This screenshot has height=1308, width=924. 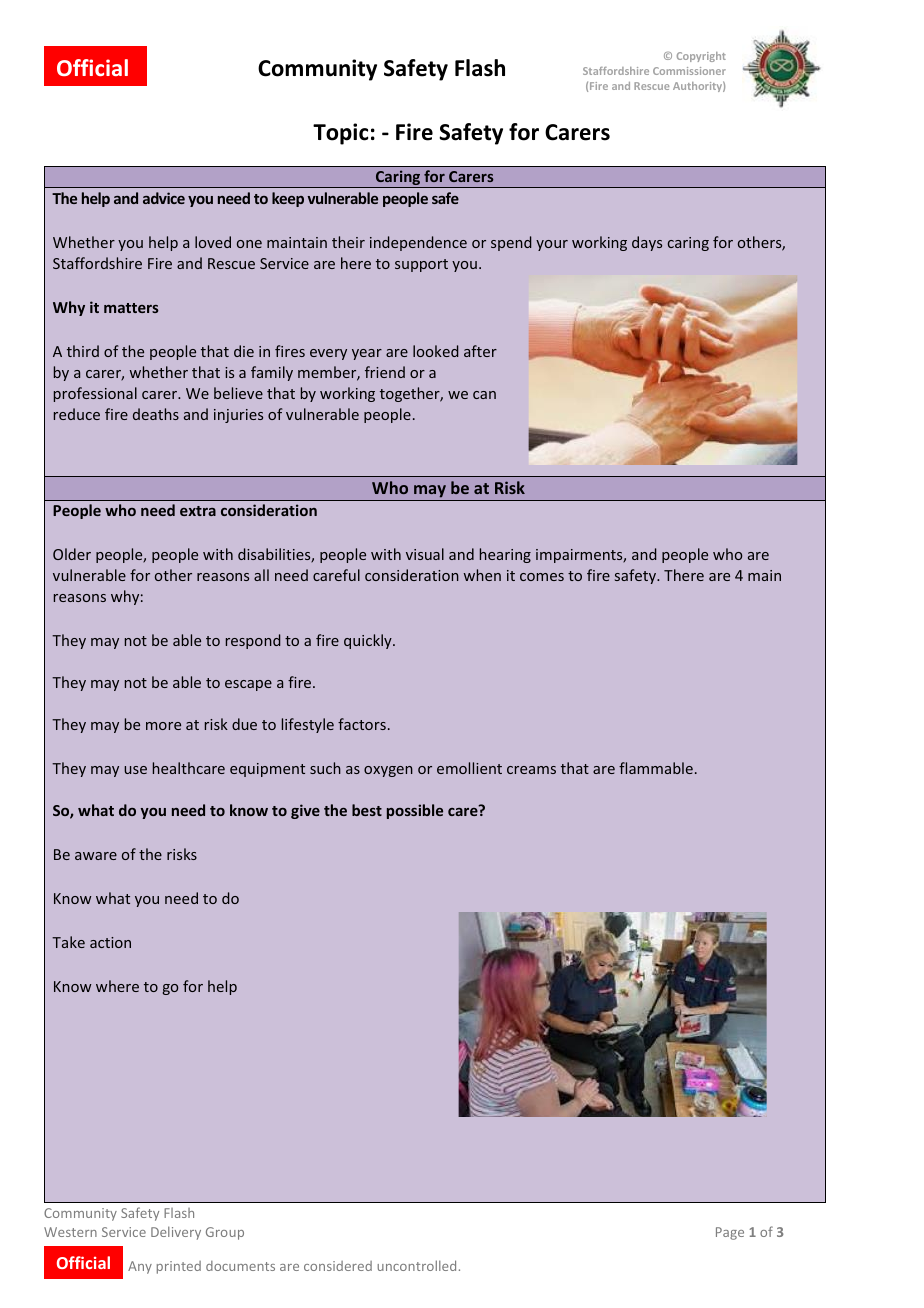 What do you see at coordinates (340, 134) in the screenshot?
I see `Topic` at bounding box center [340, 134].
